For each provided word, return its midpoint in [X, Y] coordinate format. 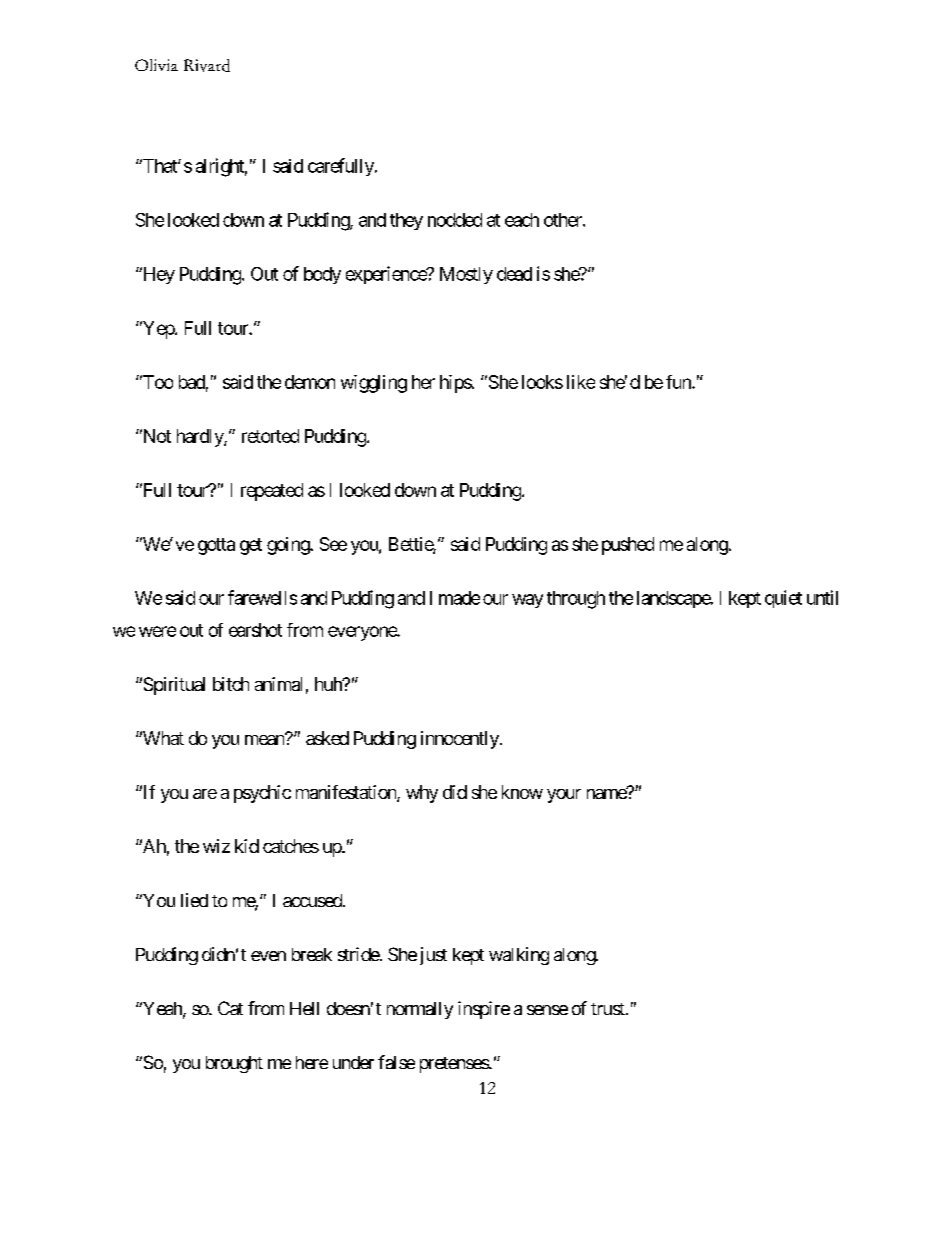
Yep [158, 330]
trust [609, 1009]
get [251, 546]
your [564, 796]
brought [234, 1064]
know [522, 792]
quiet [783, 599]
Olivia [156, 65]
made [459, 598]
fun [679, 382]
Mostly [466, 275]
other [564, 220]
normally [420, 1010]
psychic [262, 794]
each [522, 220]
